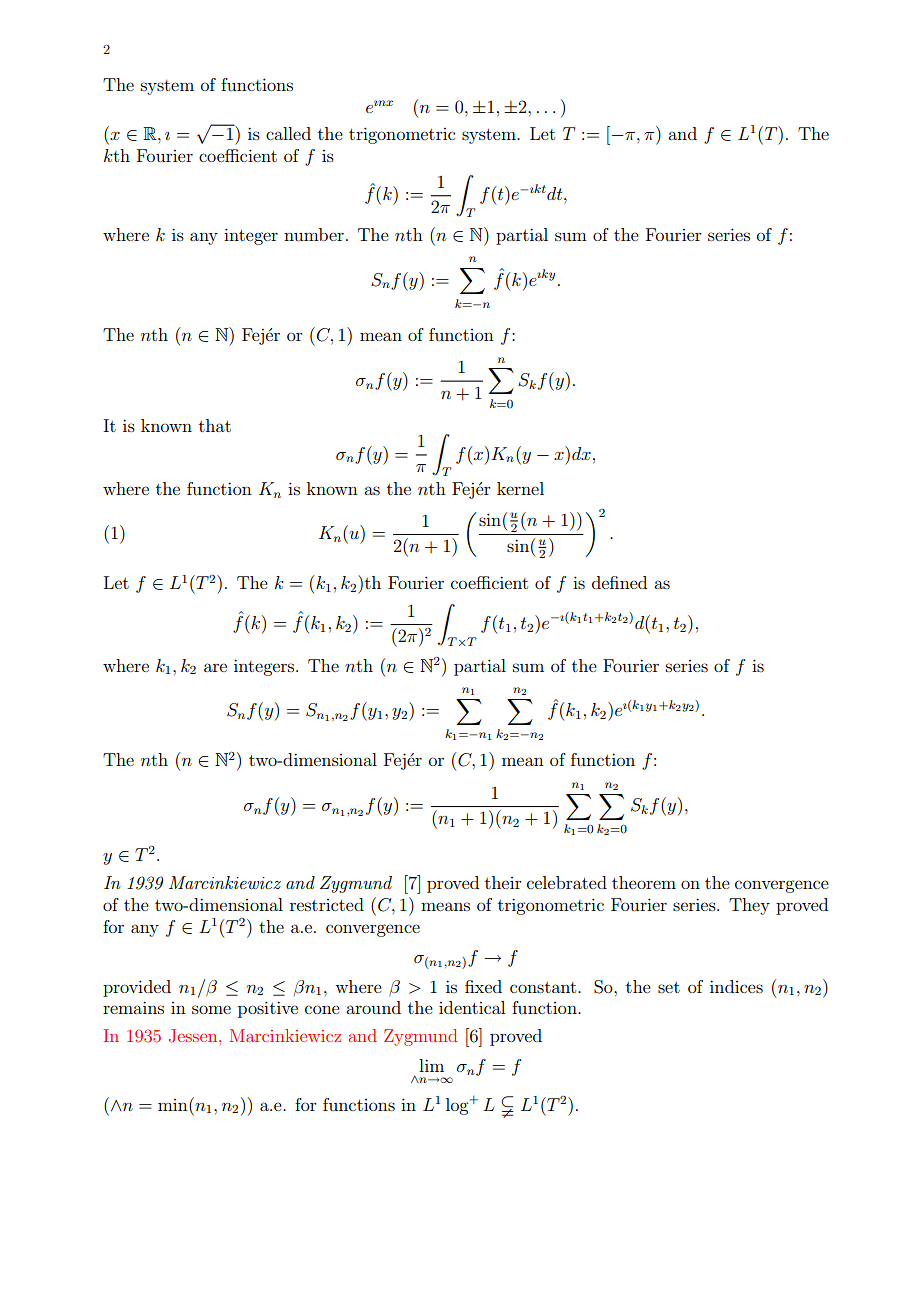  What do you see at coordinates (669, 987) in the document?
I see `set` at bounding box center [669, 987].
